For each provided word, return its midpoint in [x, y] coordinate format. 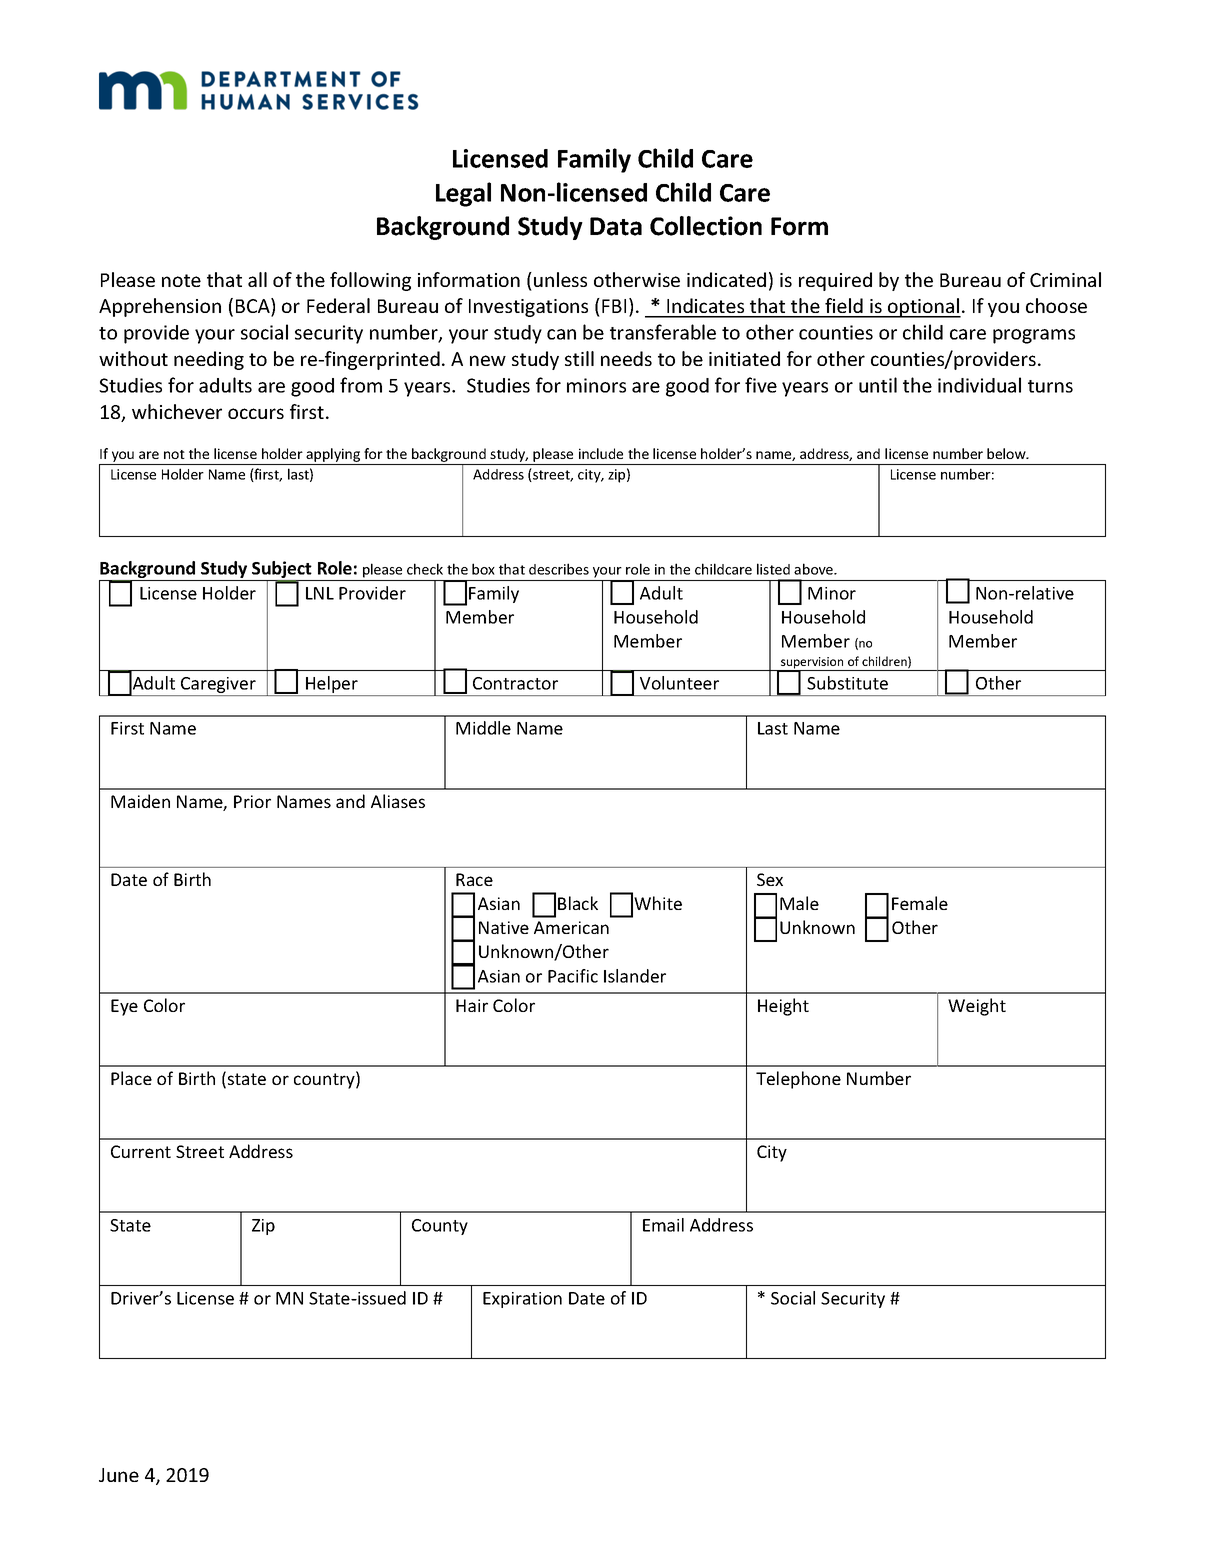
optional [923, 308]
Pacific [573, 976]
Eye [124, 1007]
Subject [282, 571]
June [119, 1475]
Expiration [522, 1300]
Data [616, 226]
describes [559, 569]
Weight [977, 1007]
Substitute [847, 683]
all [257, 279]
